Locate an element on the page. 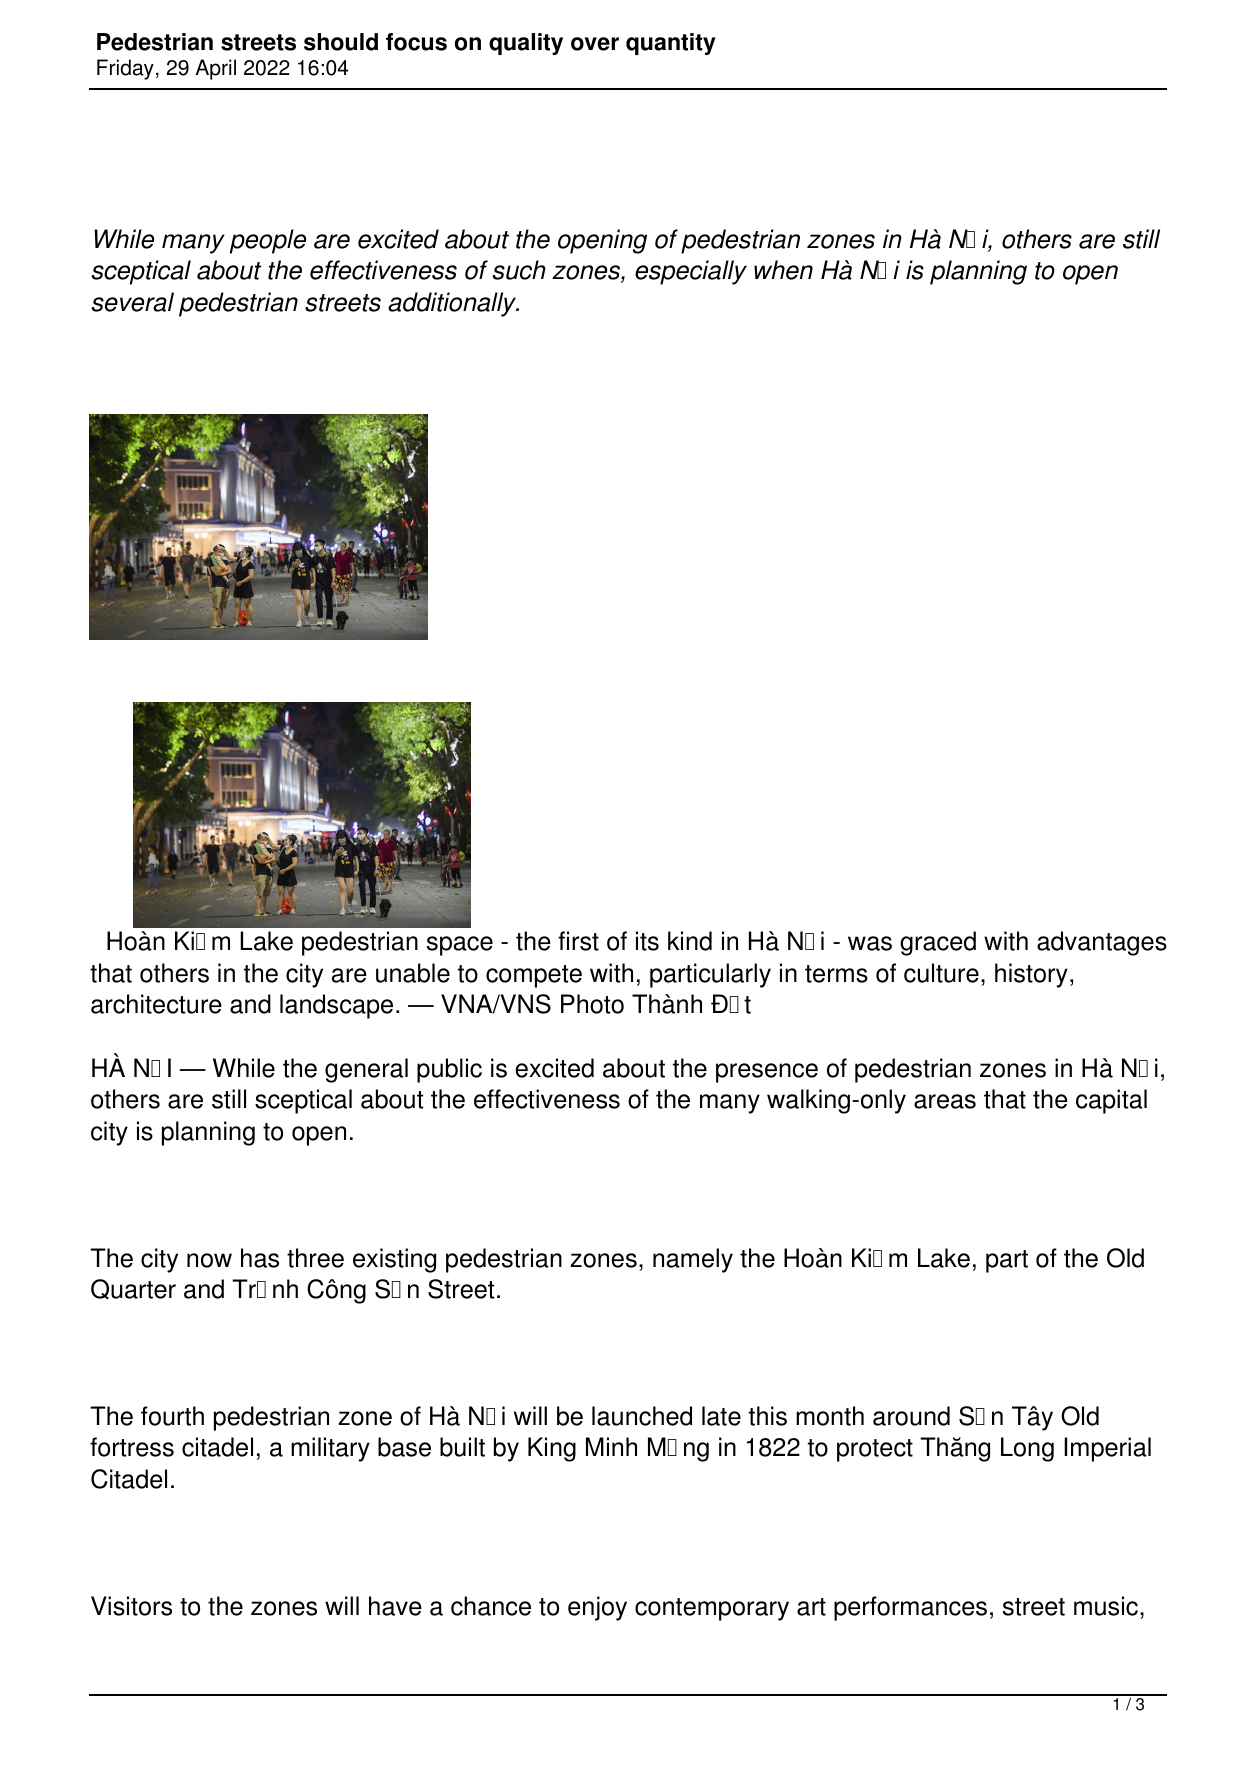 The width and height of the page is (1256, 1776). areas is located at coordinates (945, 1101).
